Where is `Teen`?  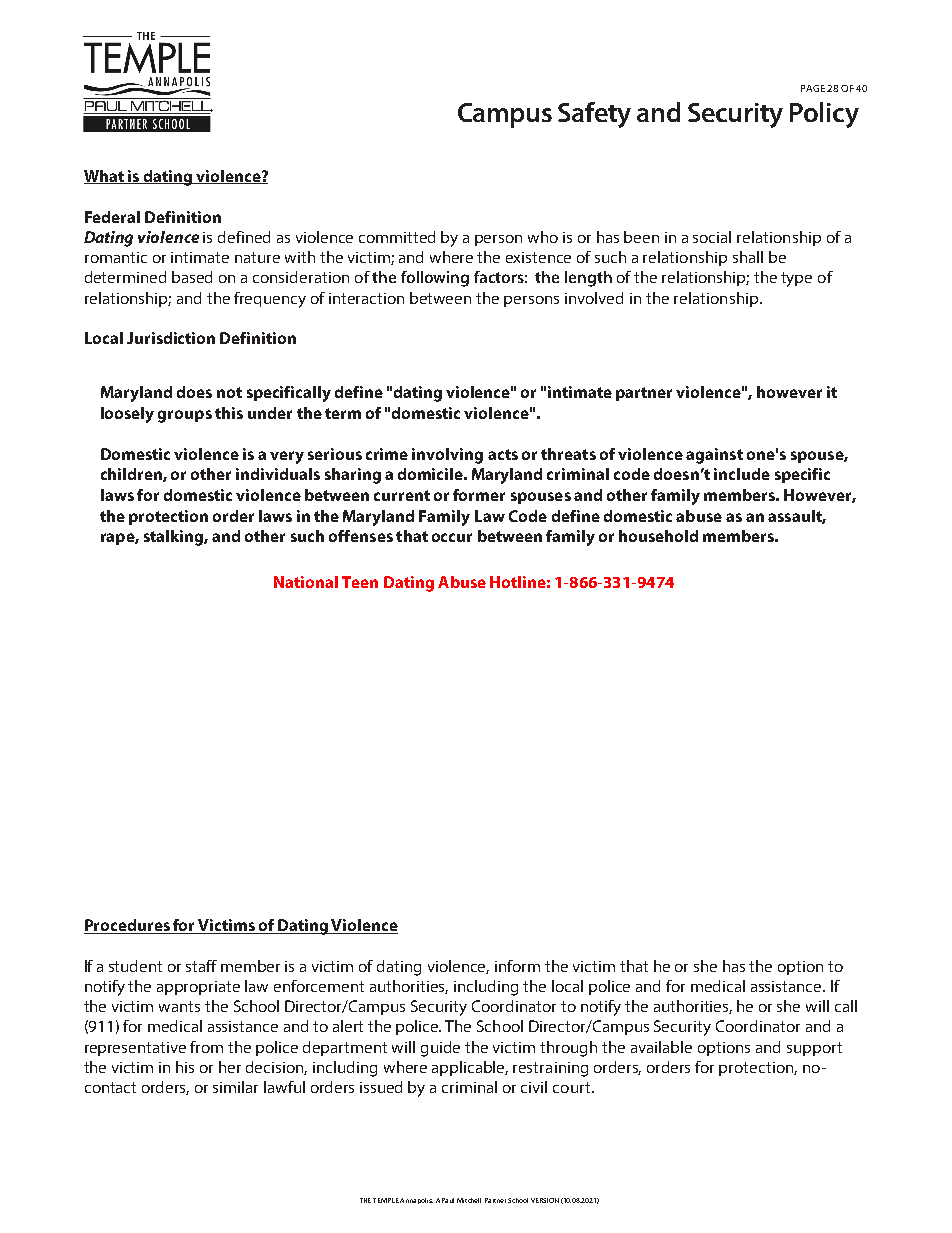
Teen is located at coordinates (360, 582).
